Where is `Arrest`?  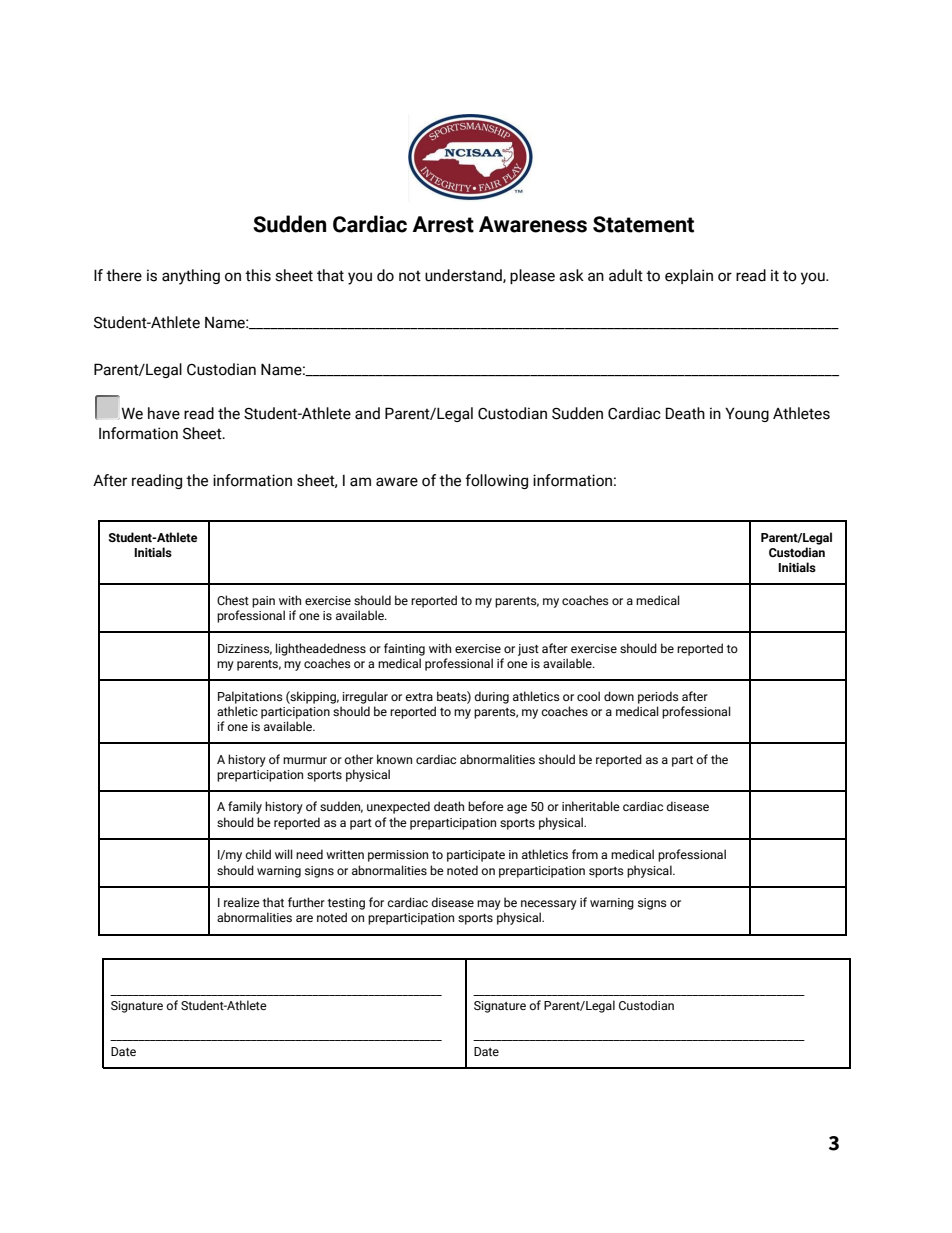 Arrest is located at coordinates (443, 224).
